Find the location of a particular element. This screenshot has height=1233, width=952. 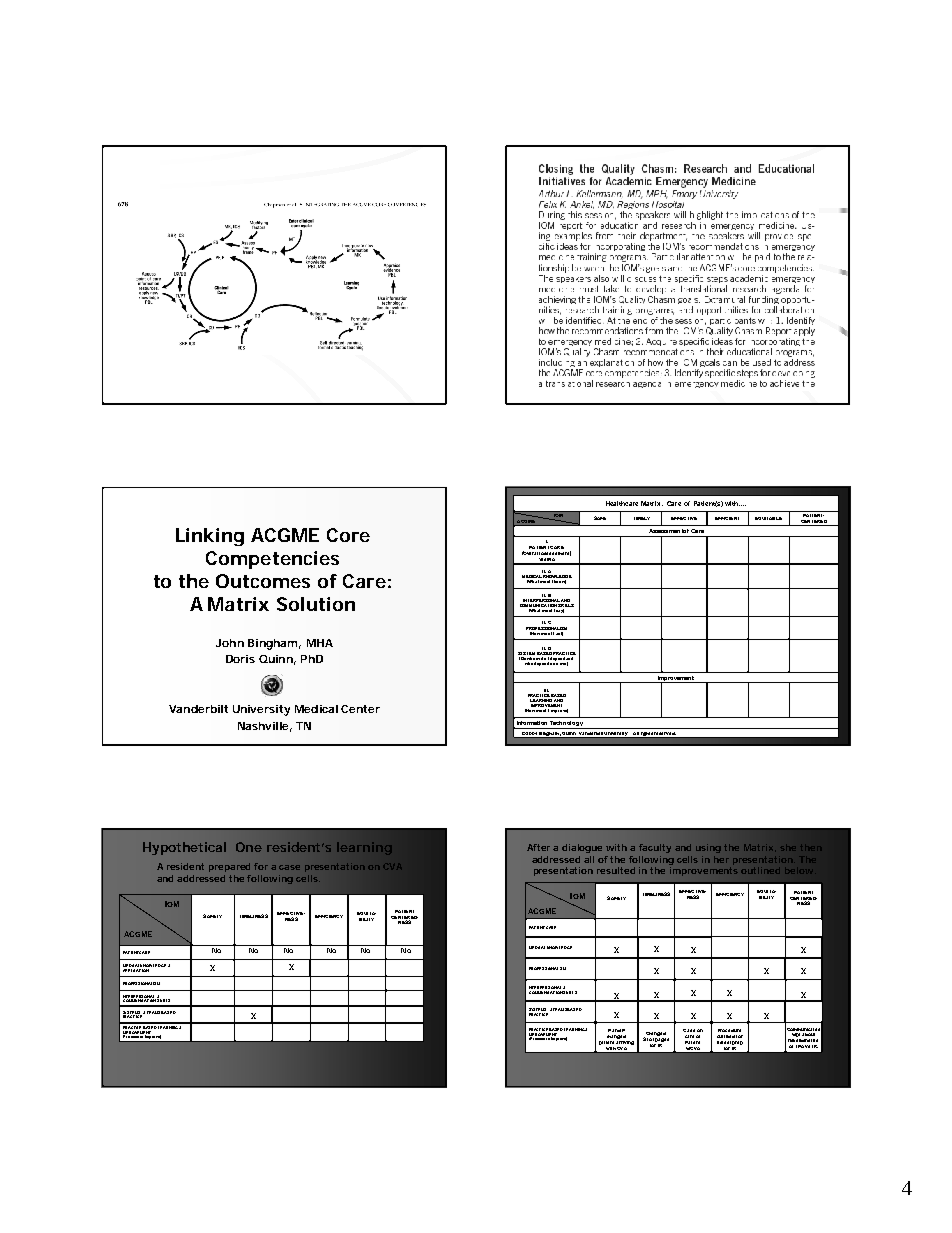

Linking is located at coordinates (210, 537).
